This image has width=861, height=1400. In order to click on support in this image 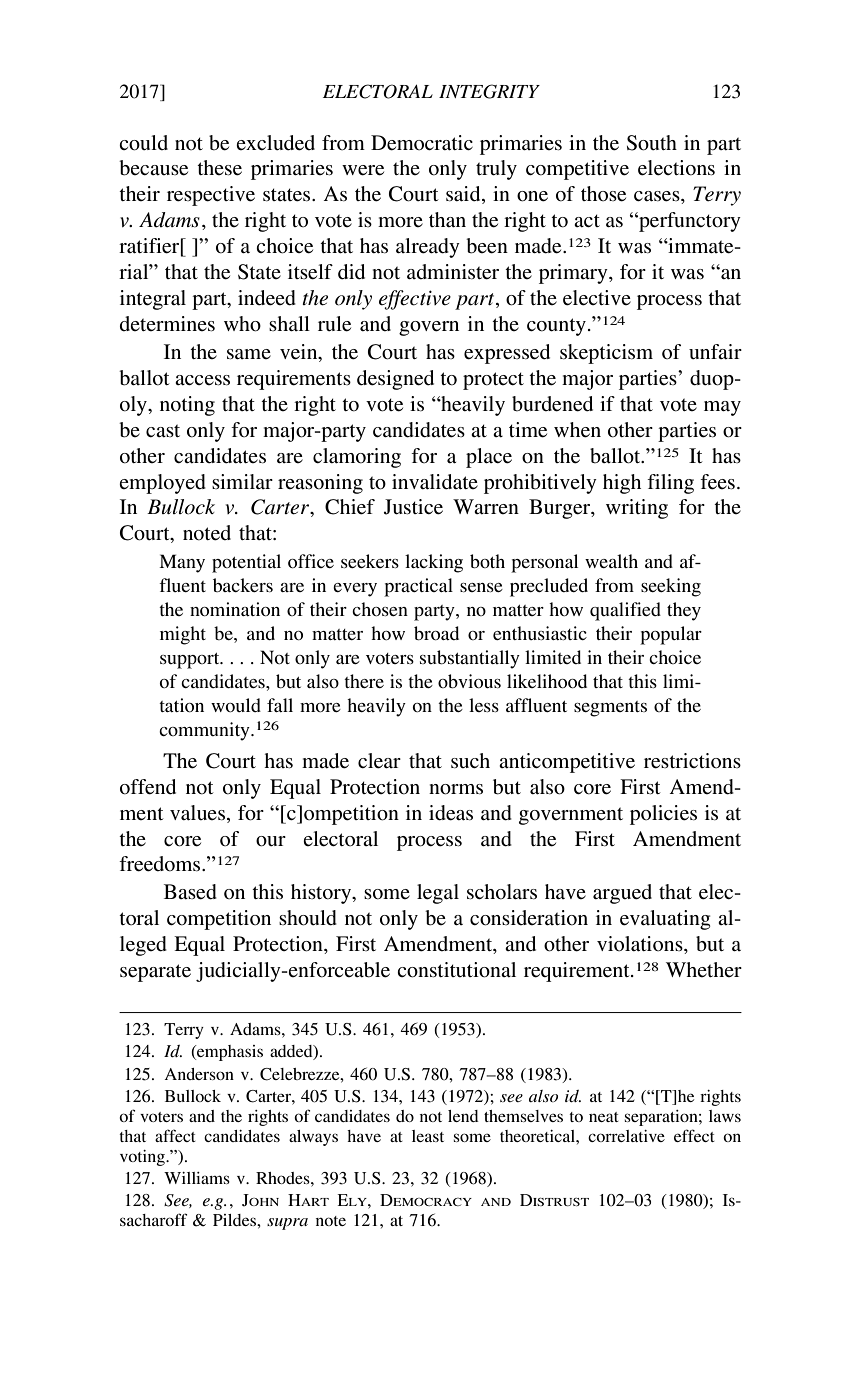, I will do `click(191, 661)`.
